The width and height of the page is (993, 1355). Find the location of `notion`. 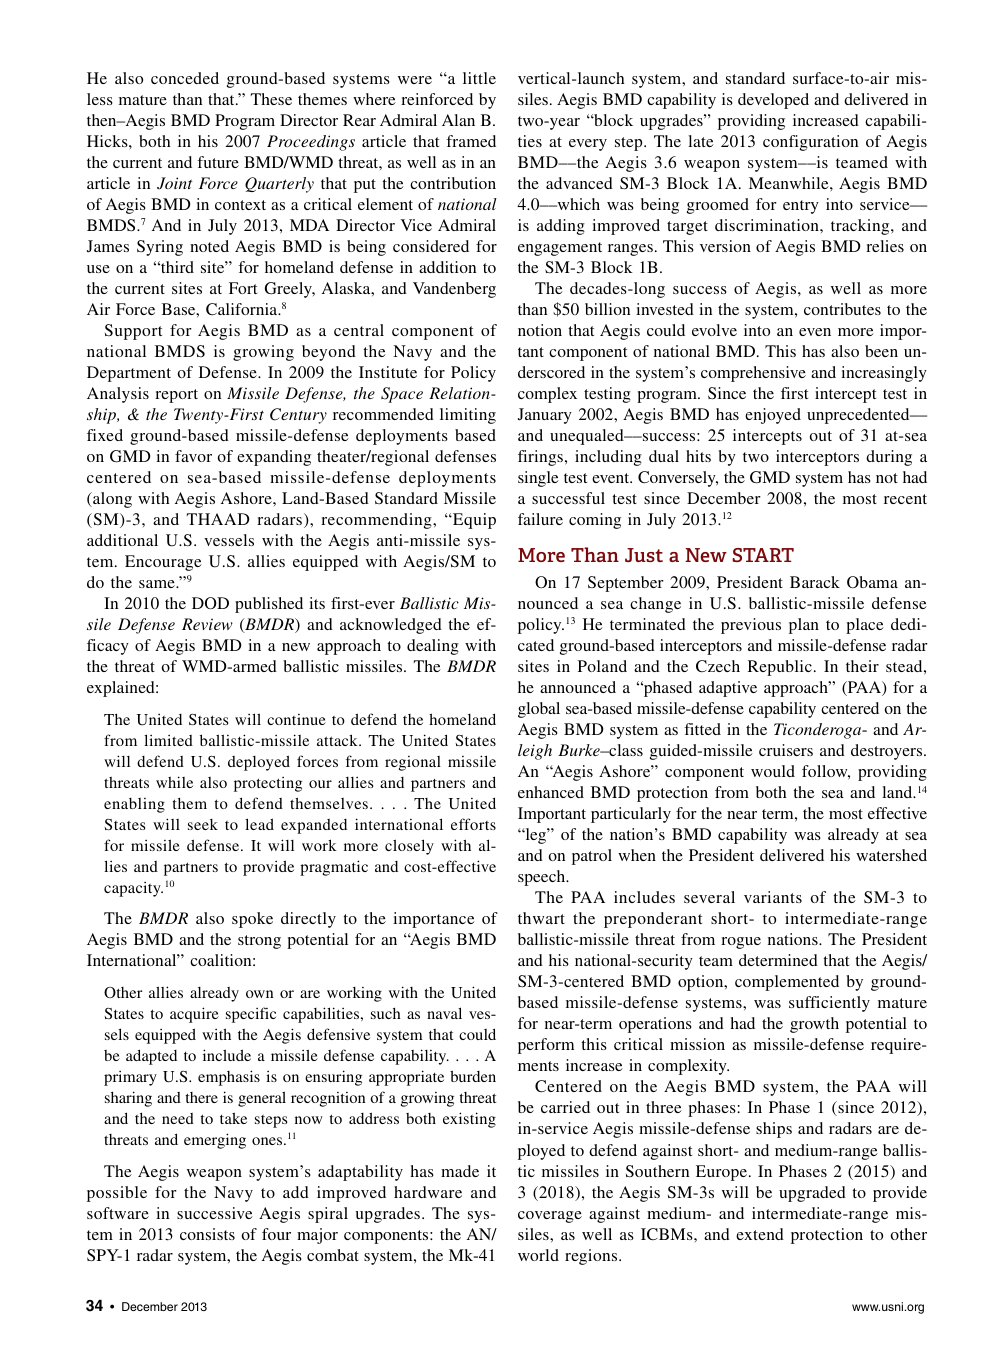

notion is located at coordinates (540, 330).
